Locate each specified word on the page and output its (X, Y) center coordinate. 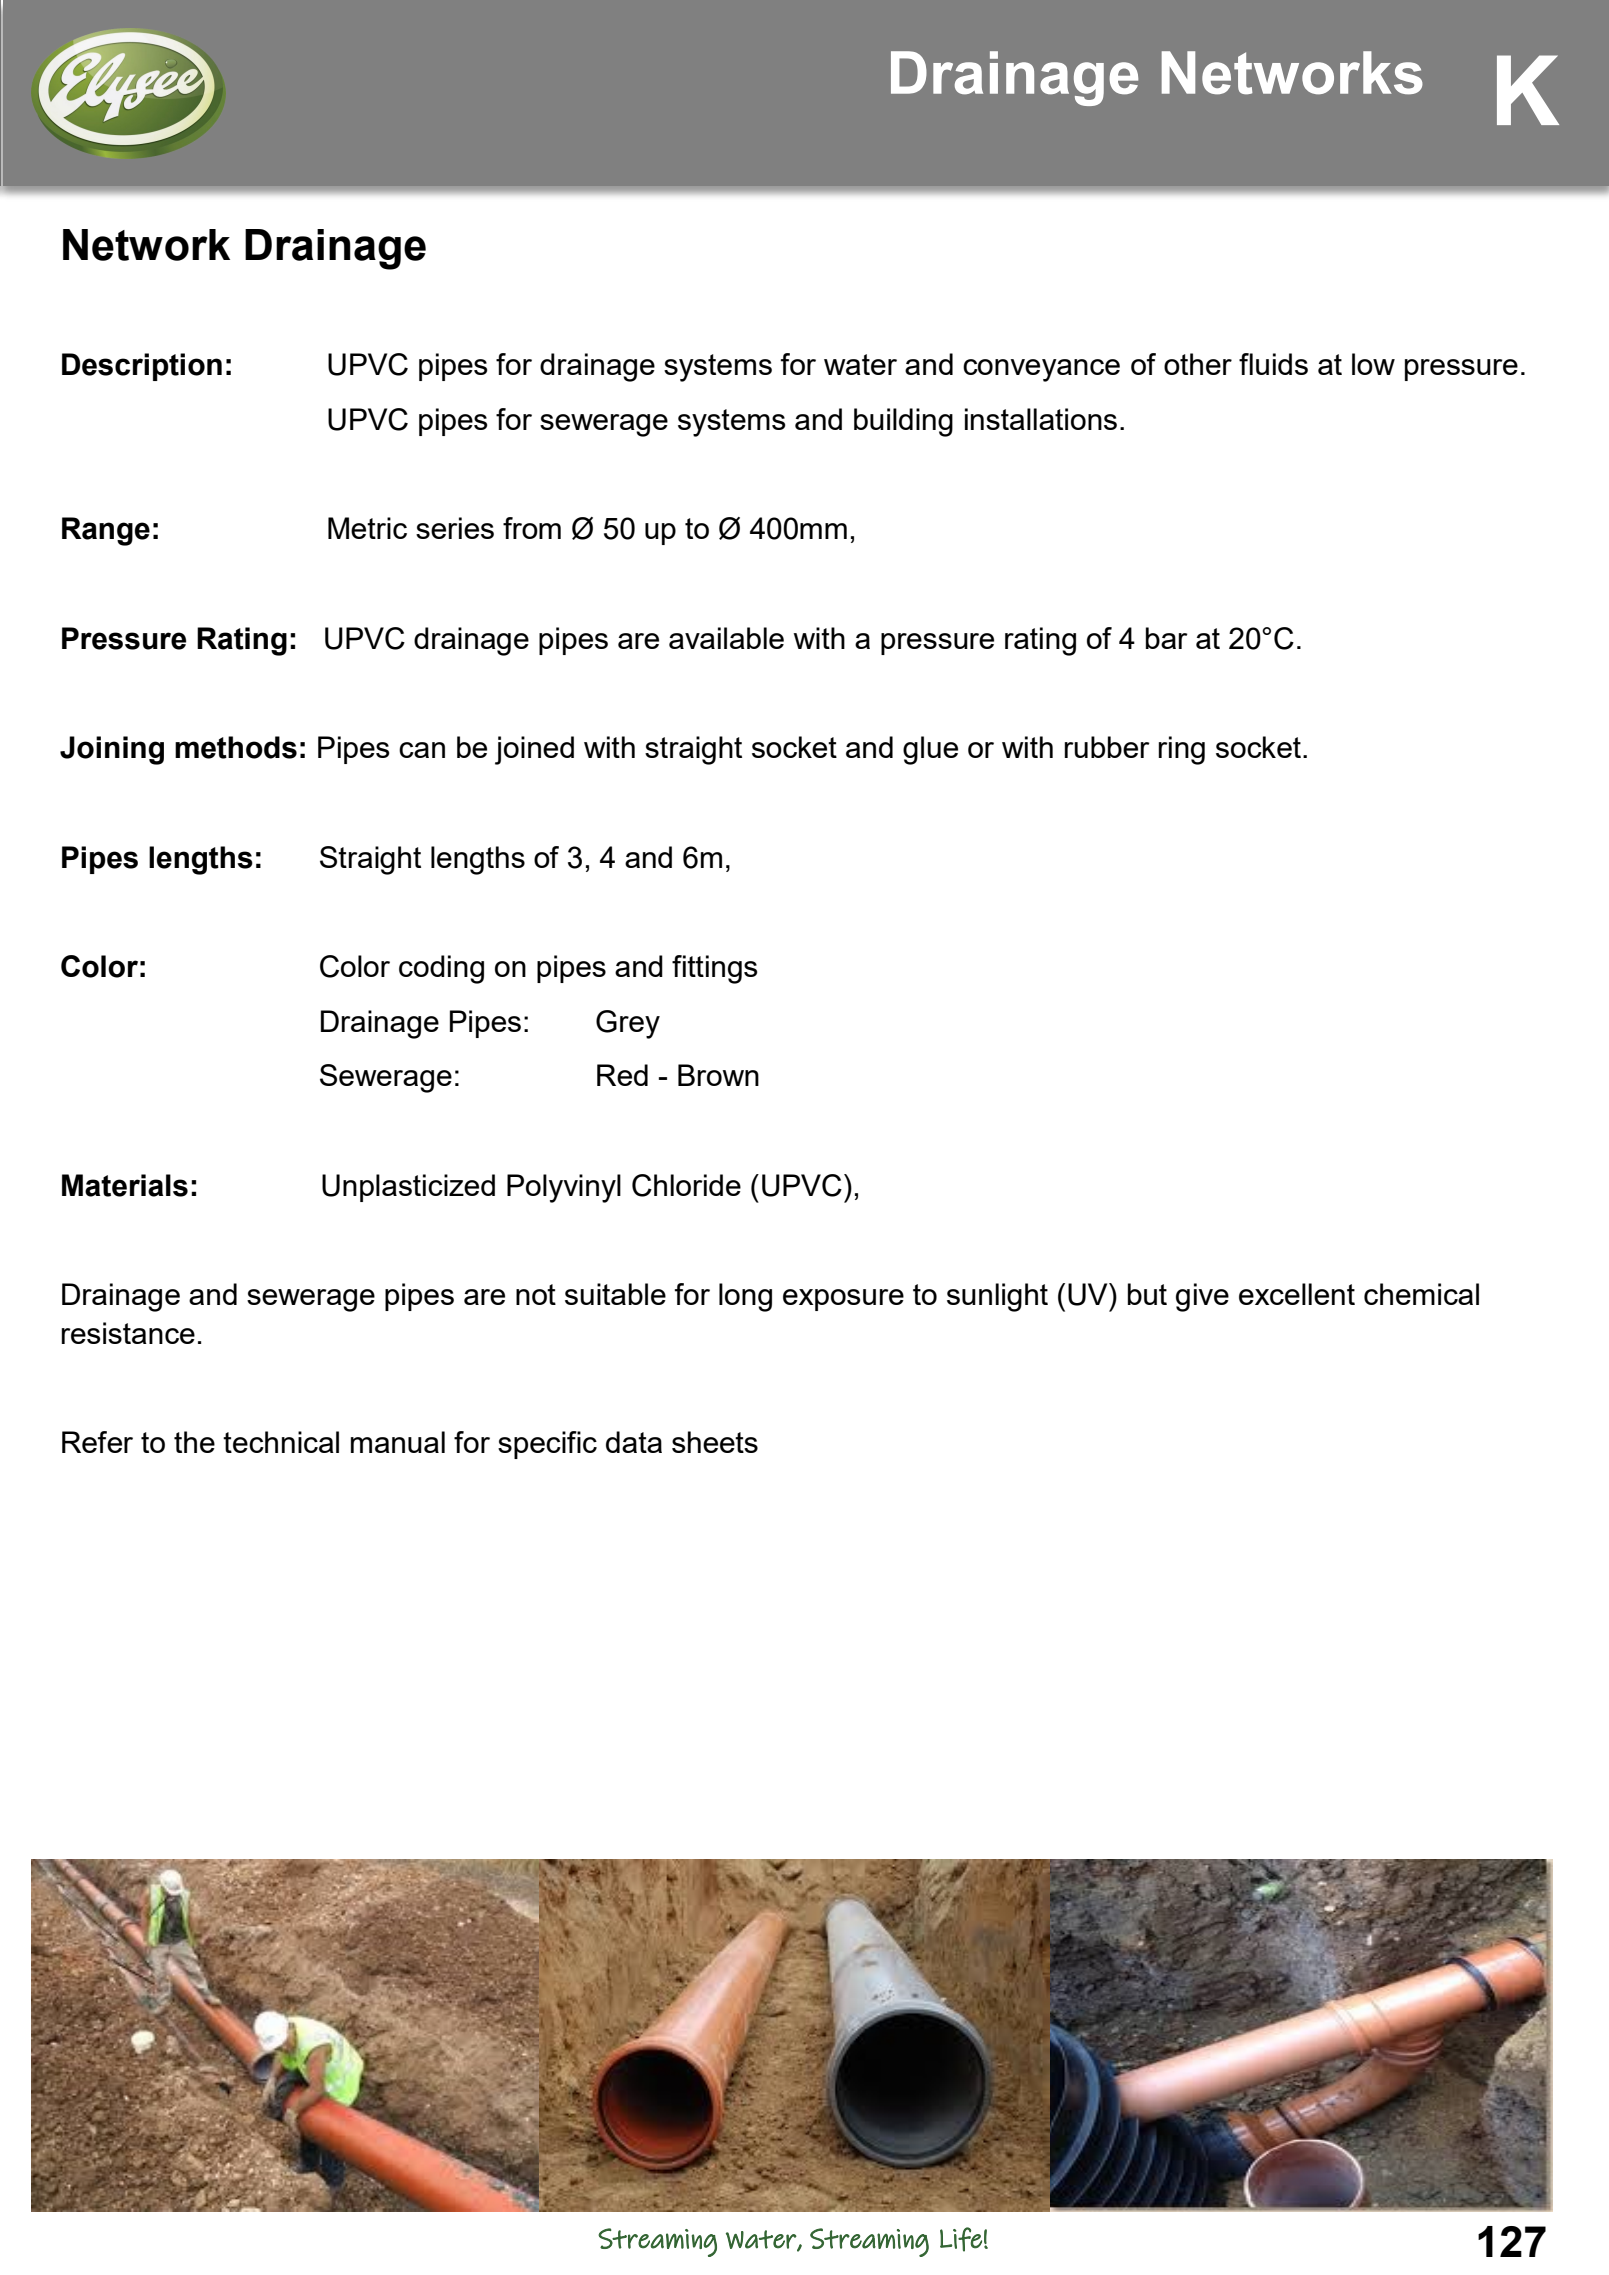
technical (281, 1442)
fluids (1273, 364)
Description (142, 367)
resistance (128, 1333)
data (634, 1442)
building (903, 422)
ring (1182, 750)
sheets (715, 1442)
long (745, 1297)
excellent (1297, 1294)
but (1147, 1294)
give (1202, 1297)
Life (961, 2239)
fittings (715, 969)
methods (236, 747)
